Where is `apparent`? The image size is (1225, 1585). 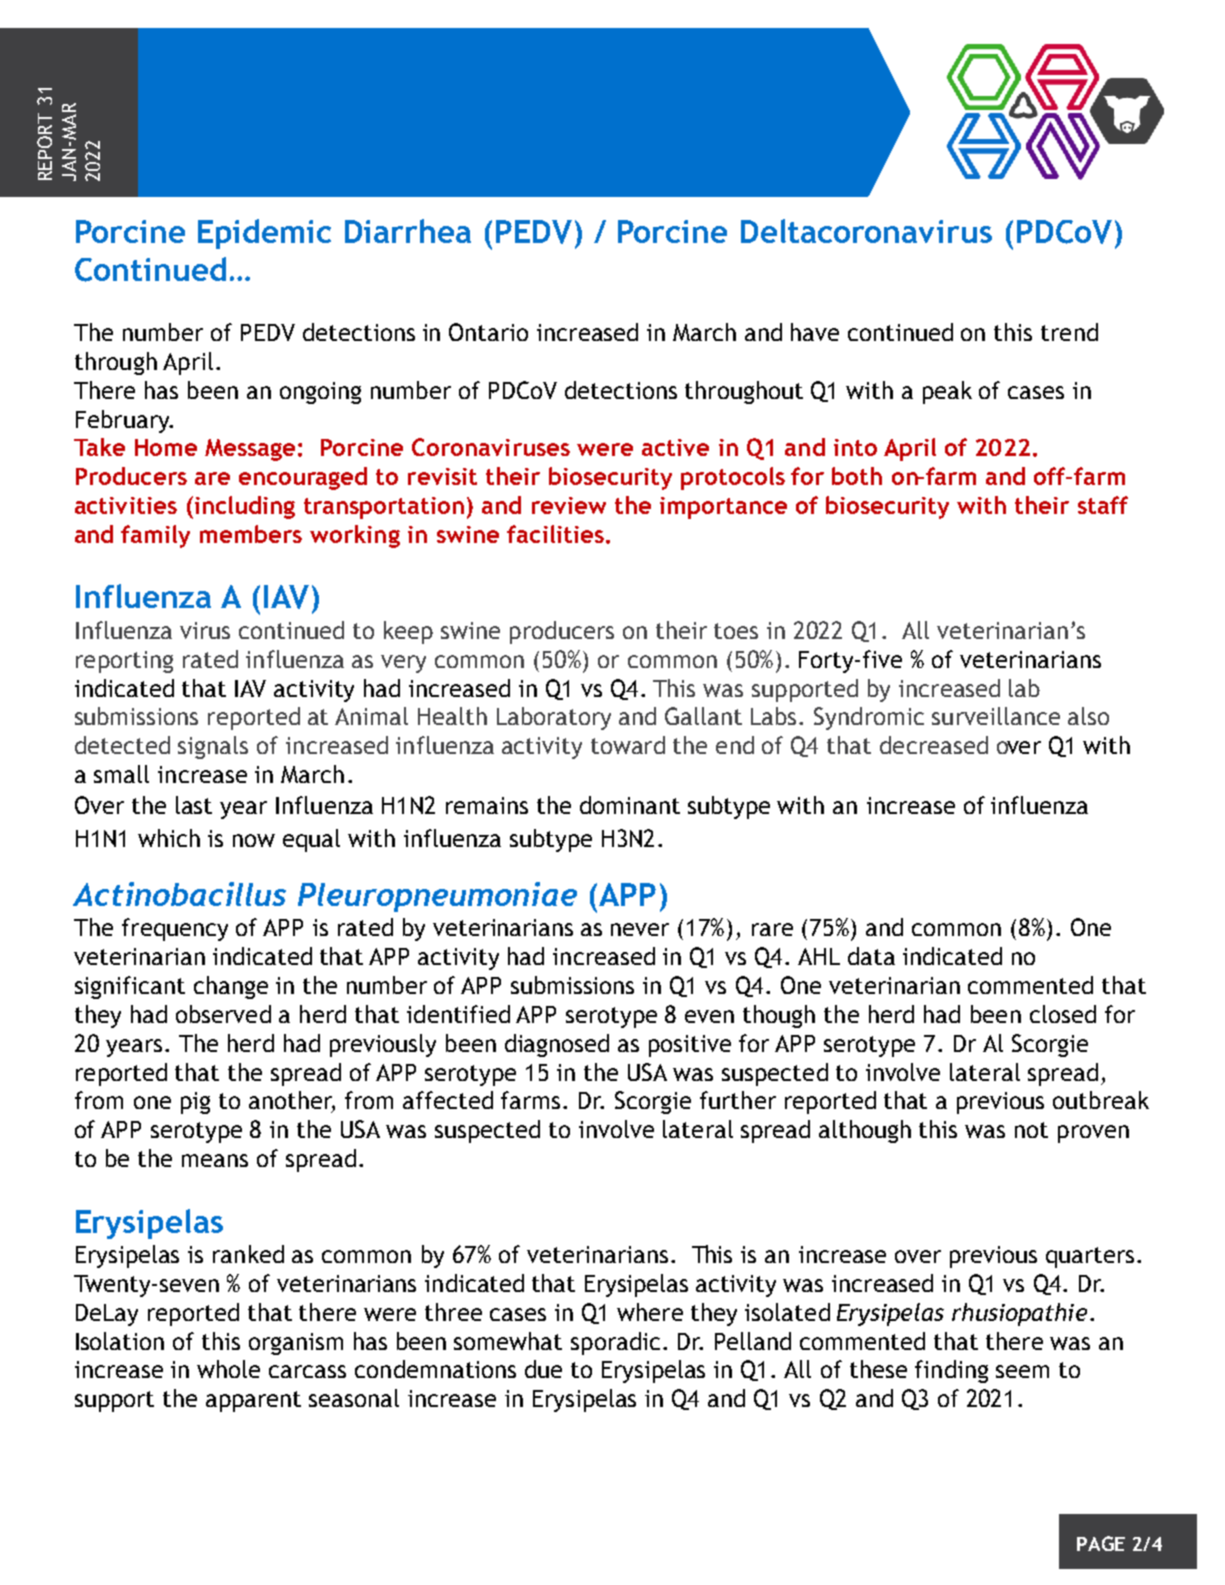
apparent is located at coordinates (253, 1401).
